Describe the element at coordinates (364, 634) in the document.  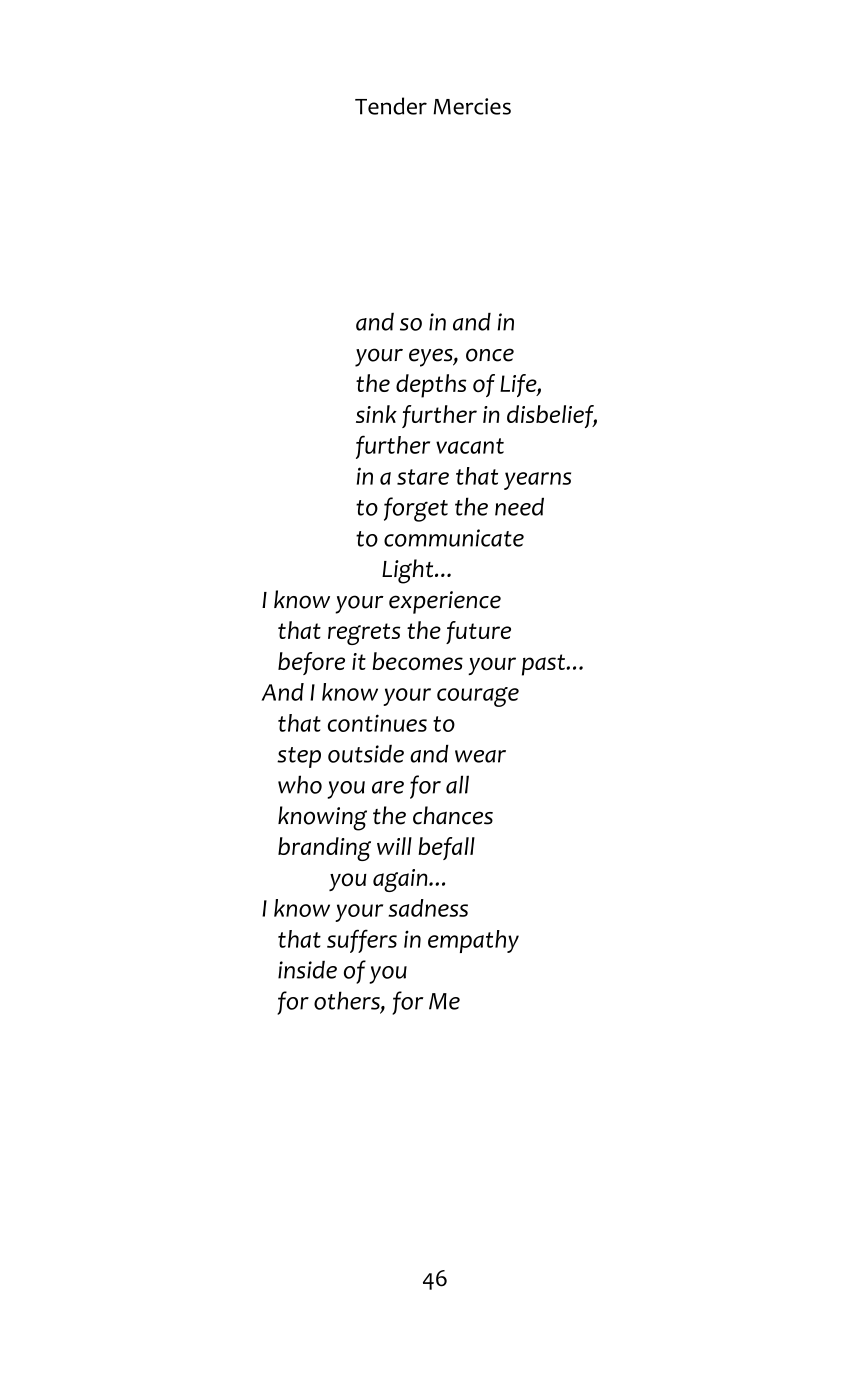
I see `regrets` at that location.
